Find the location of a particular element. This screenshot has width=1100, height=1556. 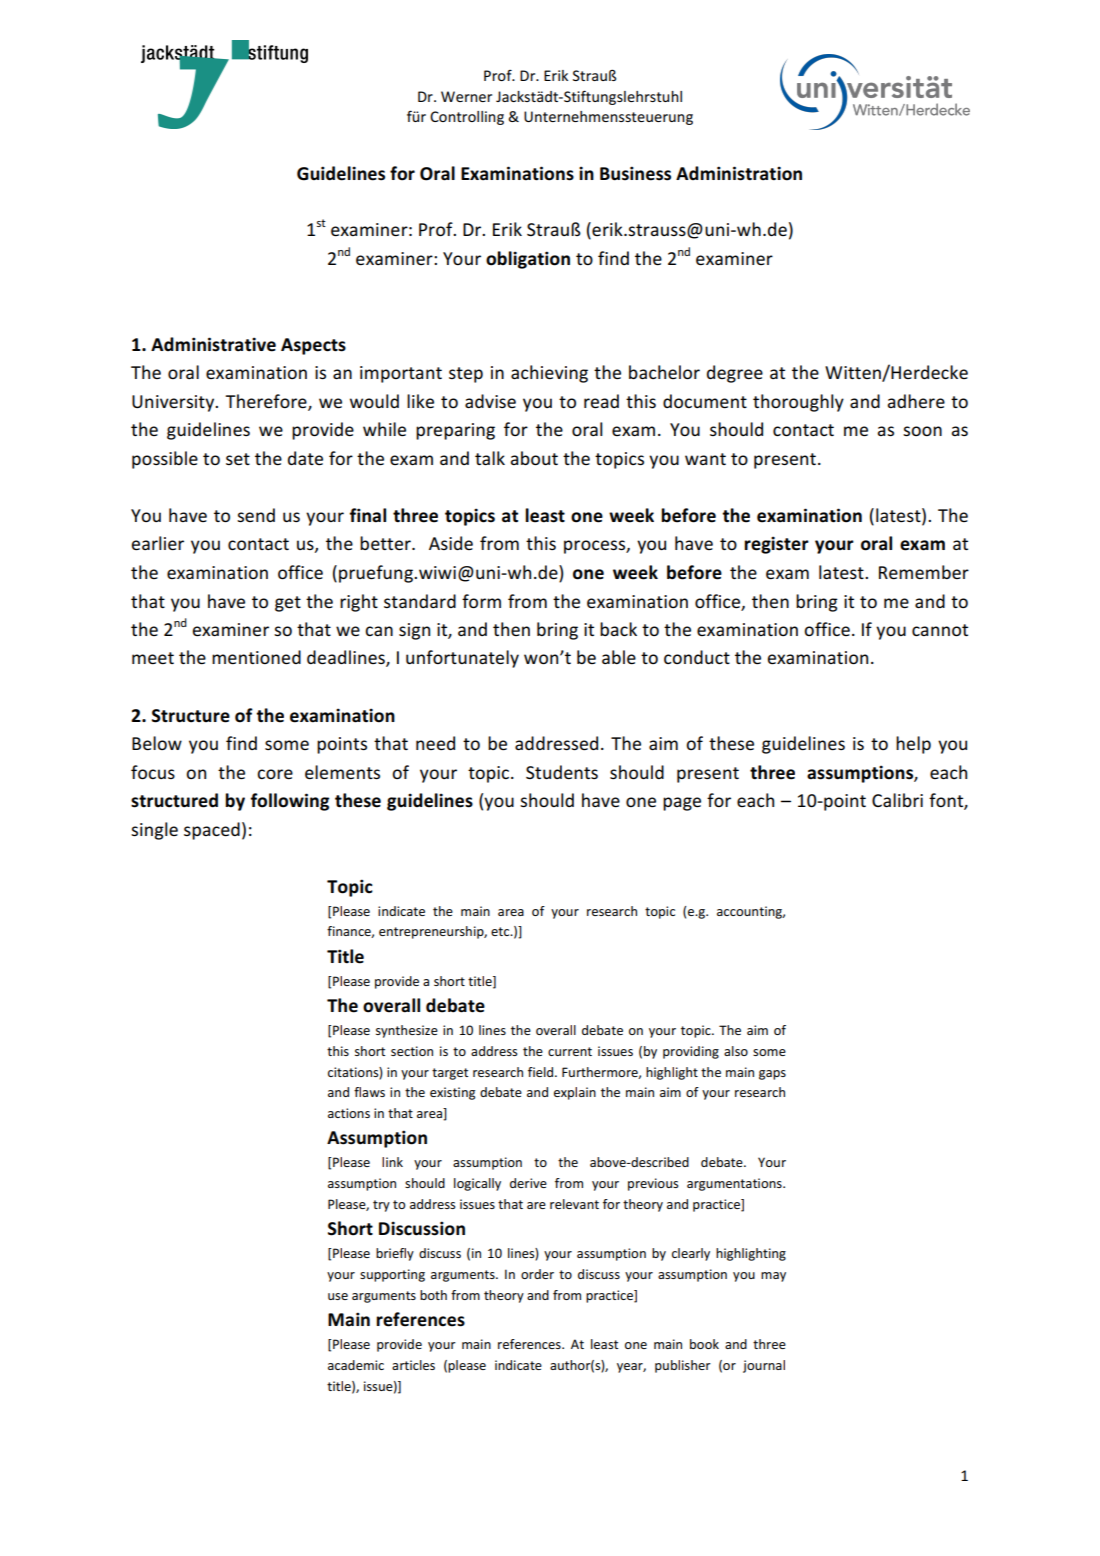

spaced is located at coordinates (212, 831).
